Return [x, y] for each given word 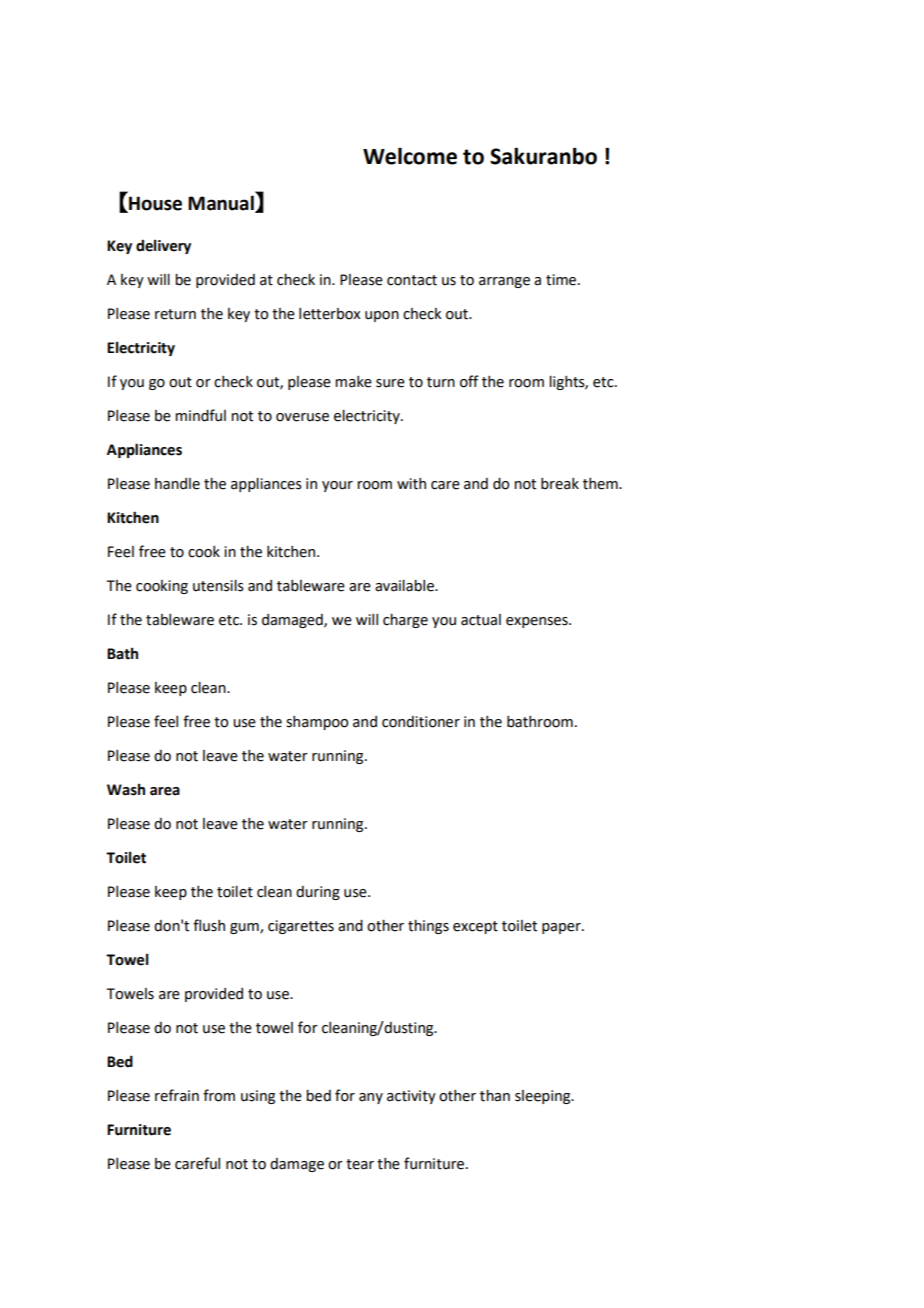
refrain [177, 1095]
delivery [163, 246]
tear [360, 1164]
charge [405, 620]
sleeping [544, 1097]
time [562, 280]
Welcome [410, 156]
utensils [218, 585]
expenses [538, 622]
